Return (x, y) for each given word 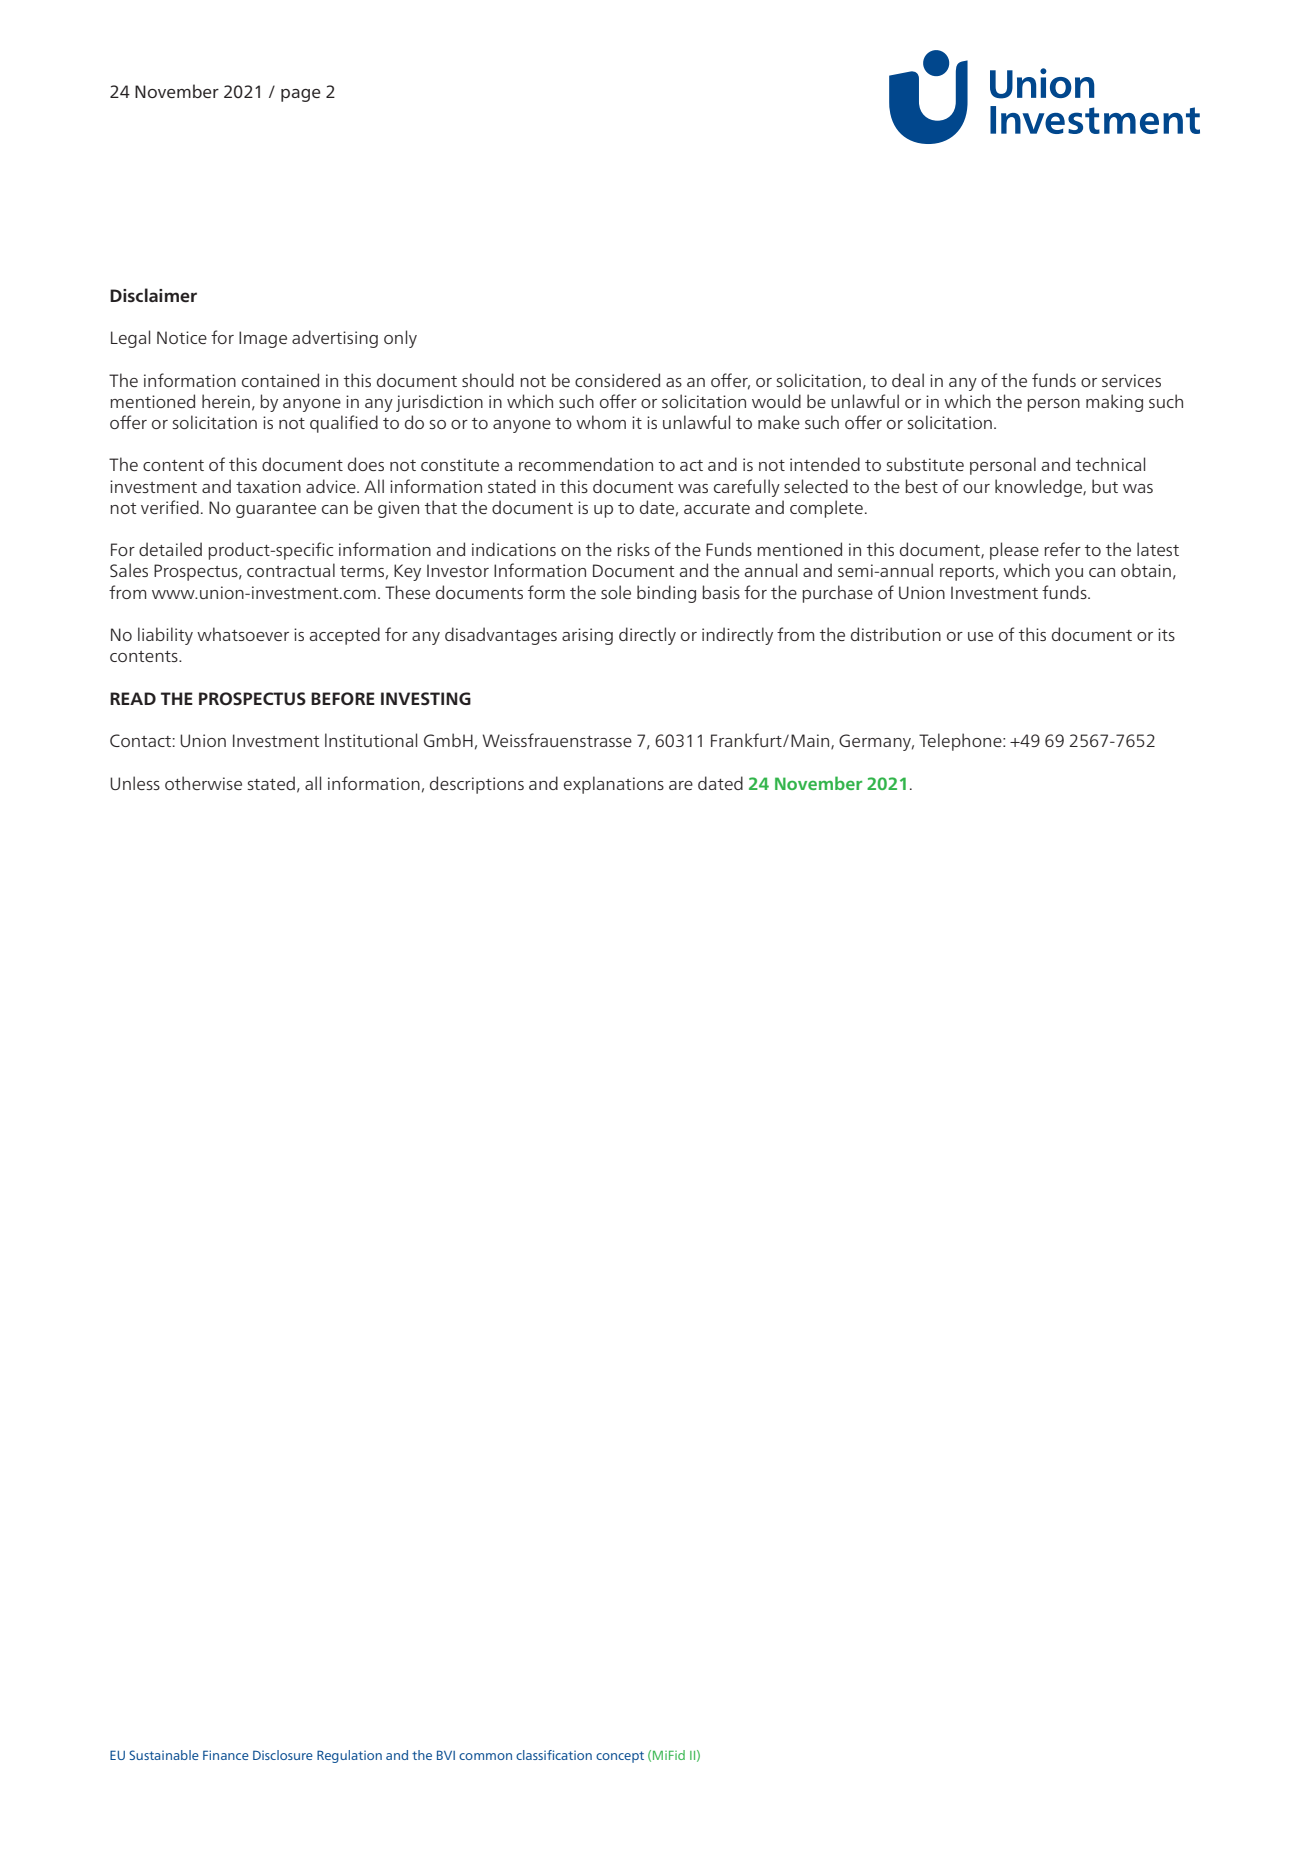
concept (620, 1757)
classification (554, 1755)
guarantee (276, 510)
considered (617, 380)
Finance (226, 1755)
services (1131, 380)
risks (633, 549)
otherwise (203, 783)
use (980, 636)
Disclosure (283, 1755)
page (301, 95)
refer (1062, 549)
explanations (614, 785)
